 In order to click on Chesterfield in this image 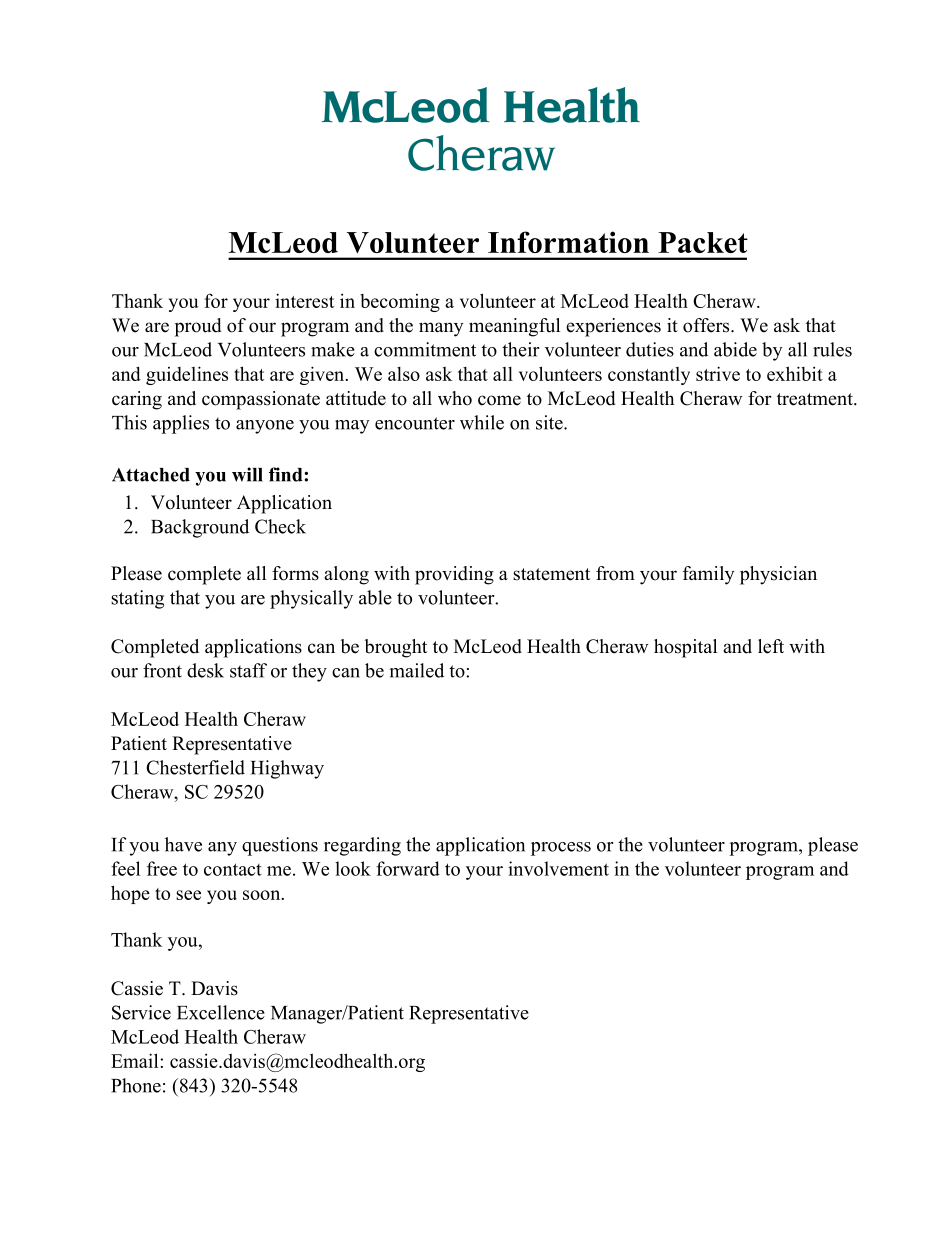, I will do `click(195, 767)`.
